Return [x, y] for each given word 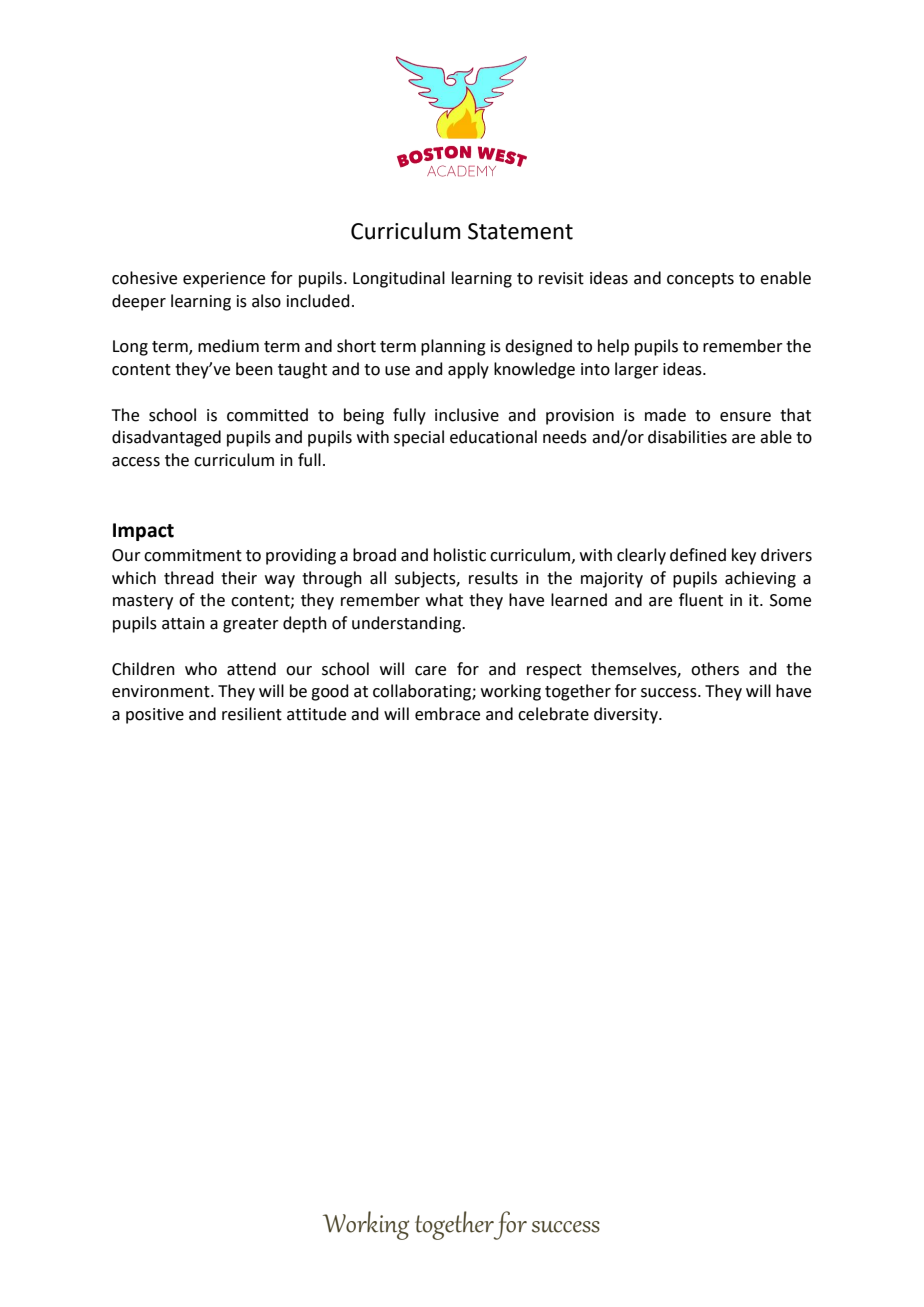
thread [189, 578]
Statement [520, 231]
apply [468, 370]
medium [228, 346]
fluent [701, 600]
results [493, 578]
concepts [700, 280]
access [136, 462]
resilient [252, 714]
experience [224, 280]
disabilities [687, 437]
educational [493, 437]
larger [637, 370]
